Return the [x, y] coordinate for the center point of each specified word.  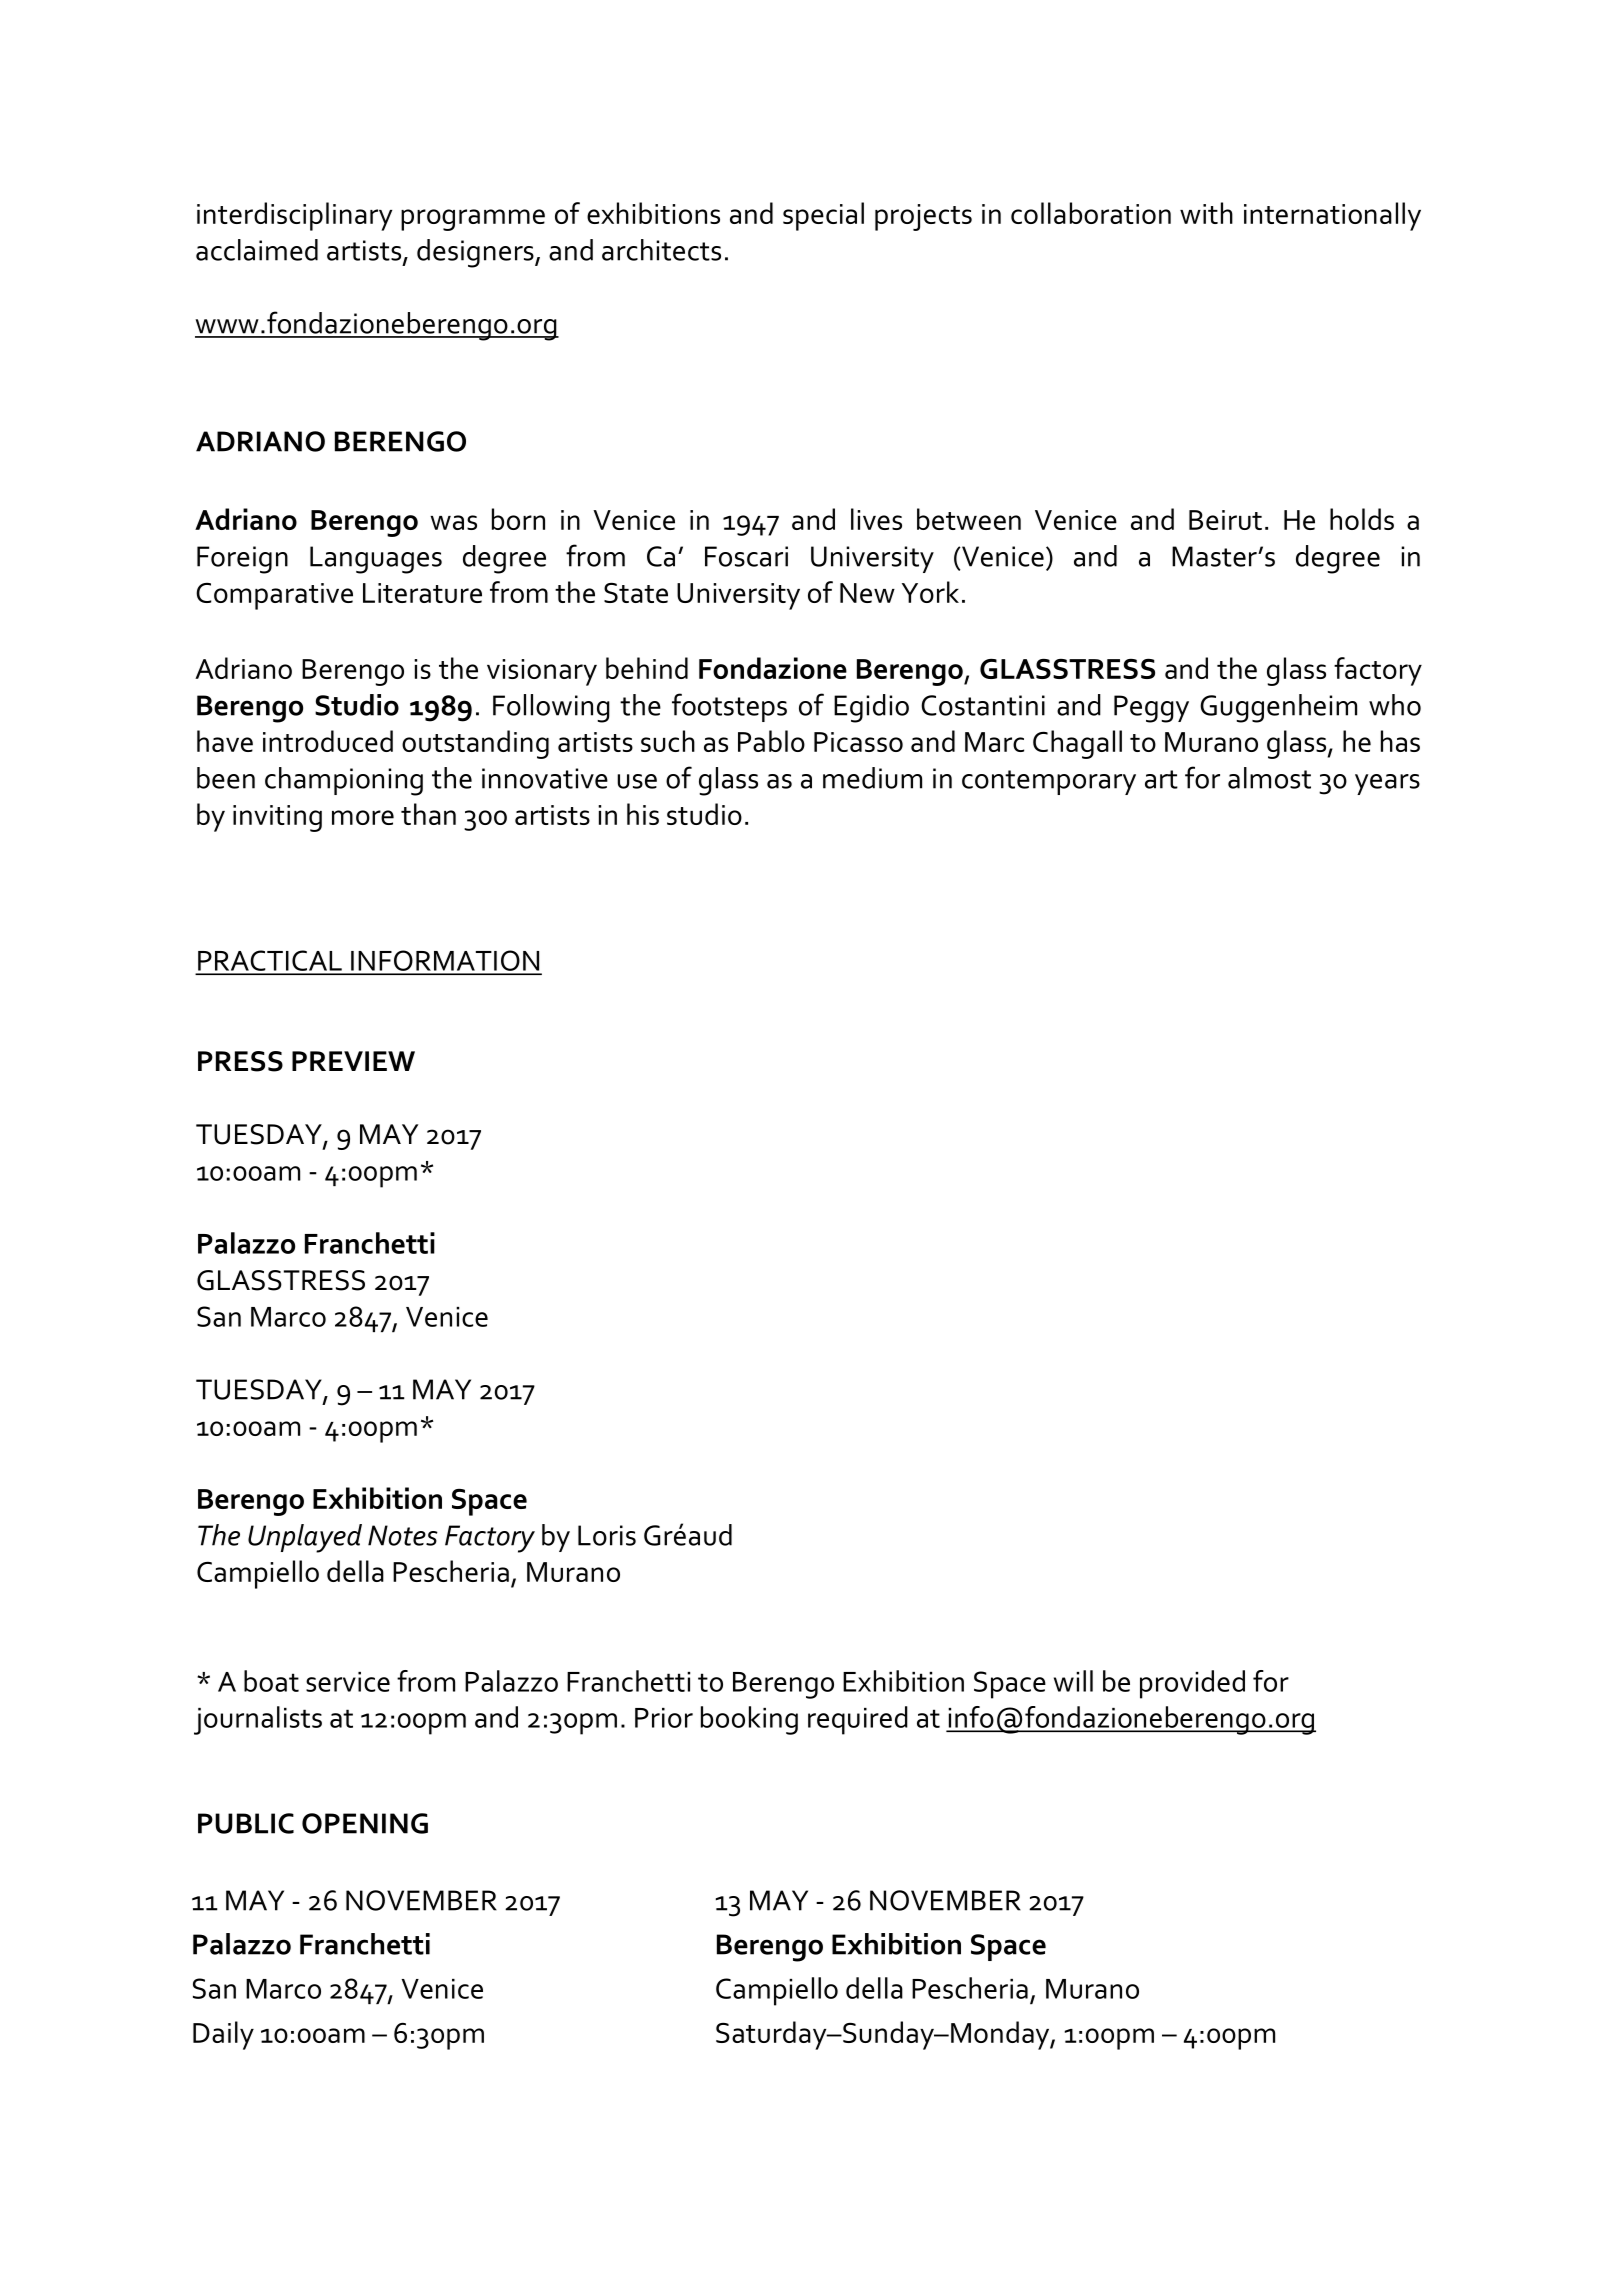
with [1206, 213]
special [823, 216]
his [643, 814]
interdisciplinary [294, 216]
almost [1269, 778]
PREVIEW [353, 1061]
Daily [223, 2035]
